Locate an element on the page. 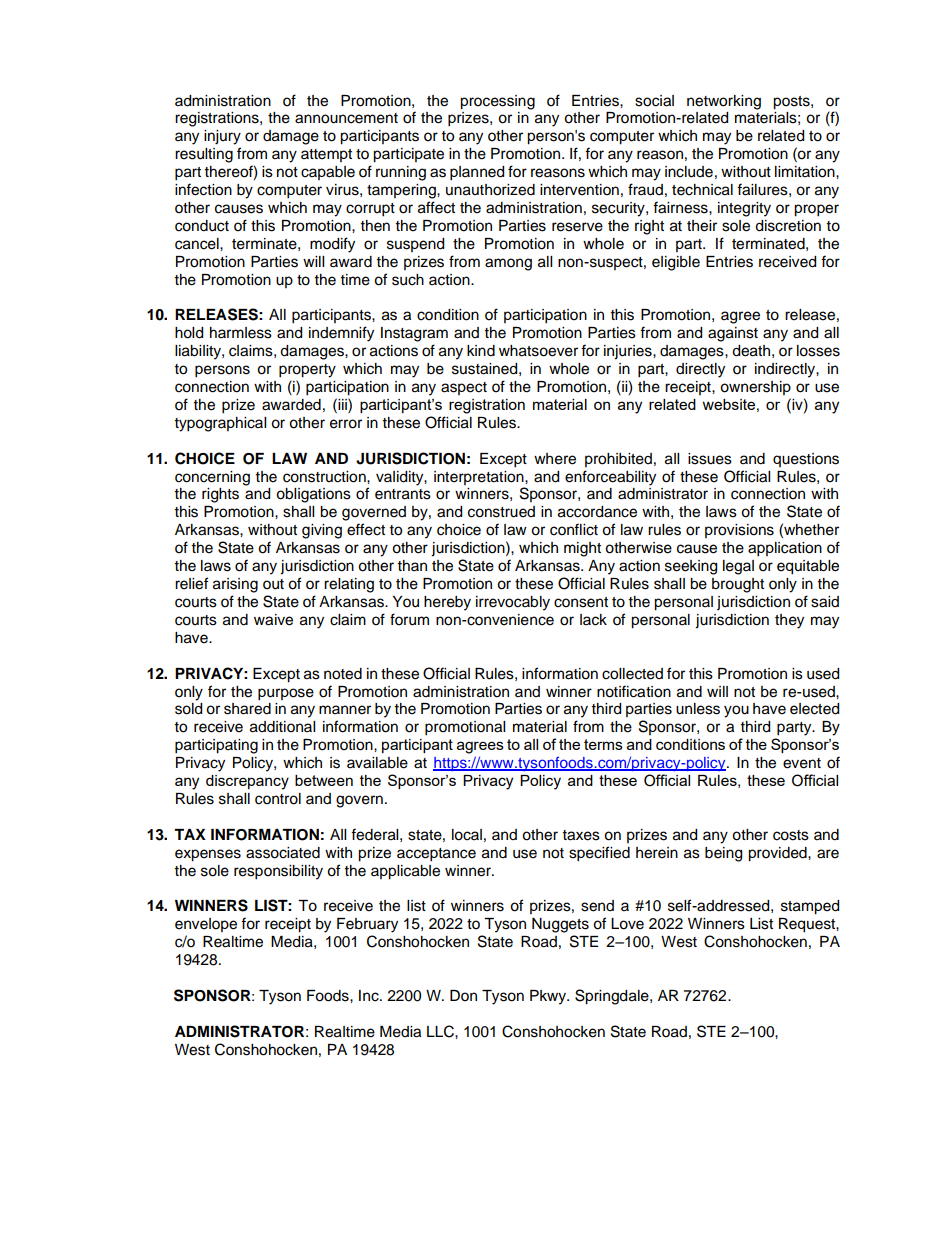 The image size is (952, 1233). local is located at coordinates (467, 835).
